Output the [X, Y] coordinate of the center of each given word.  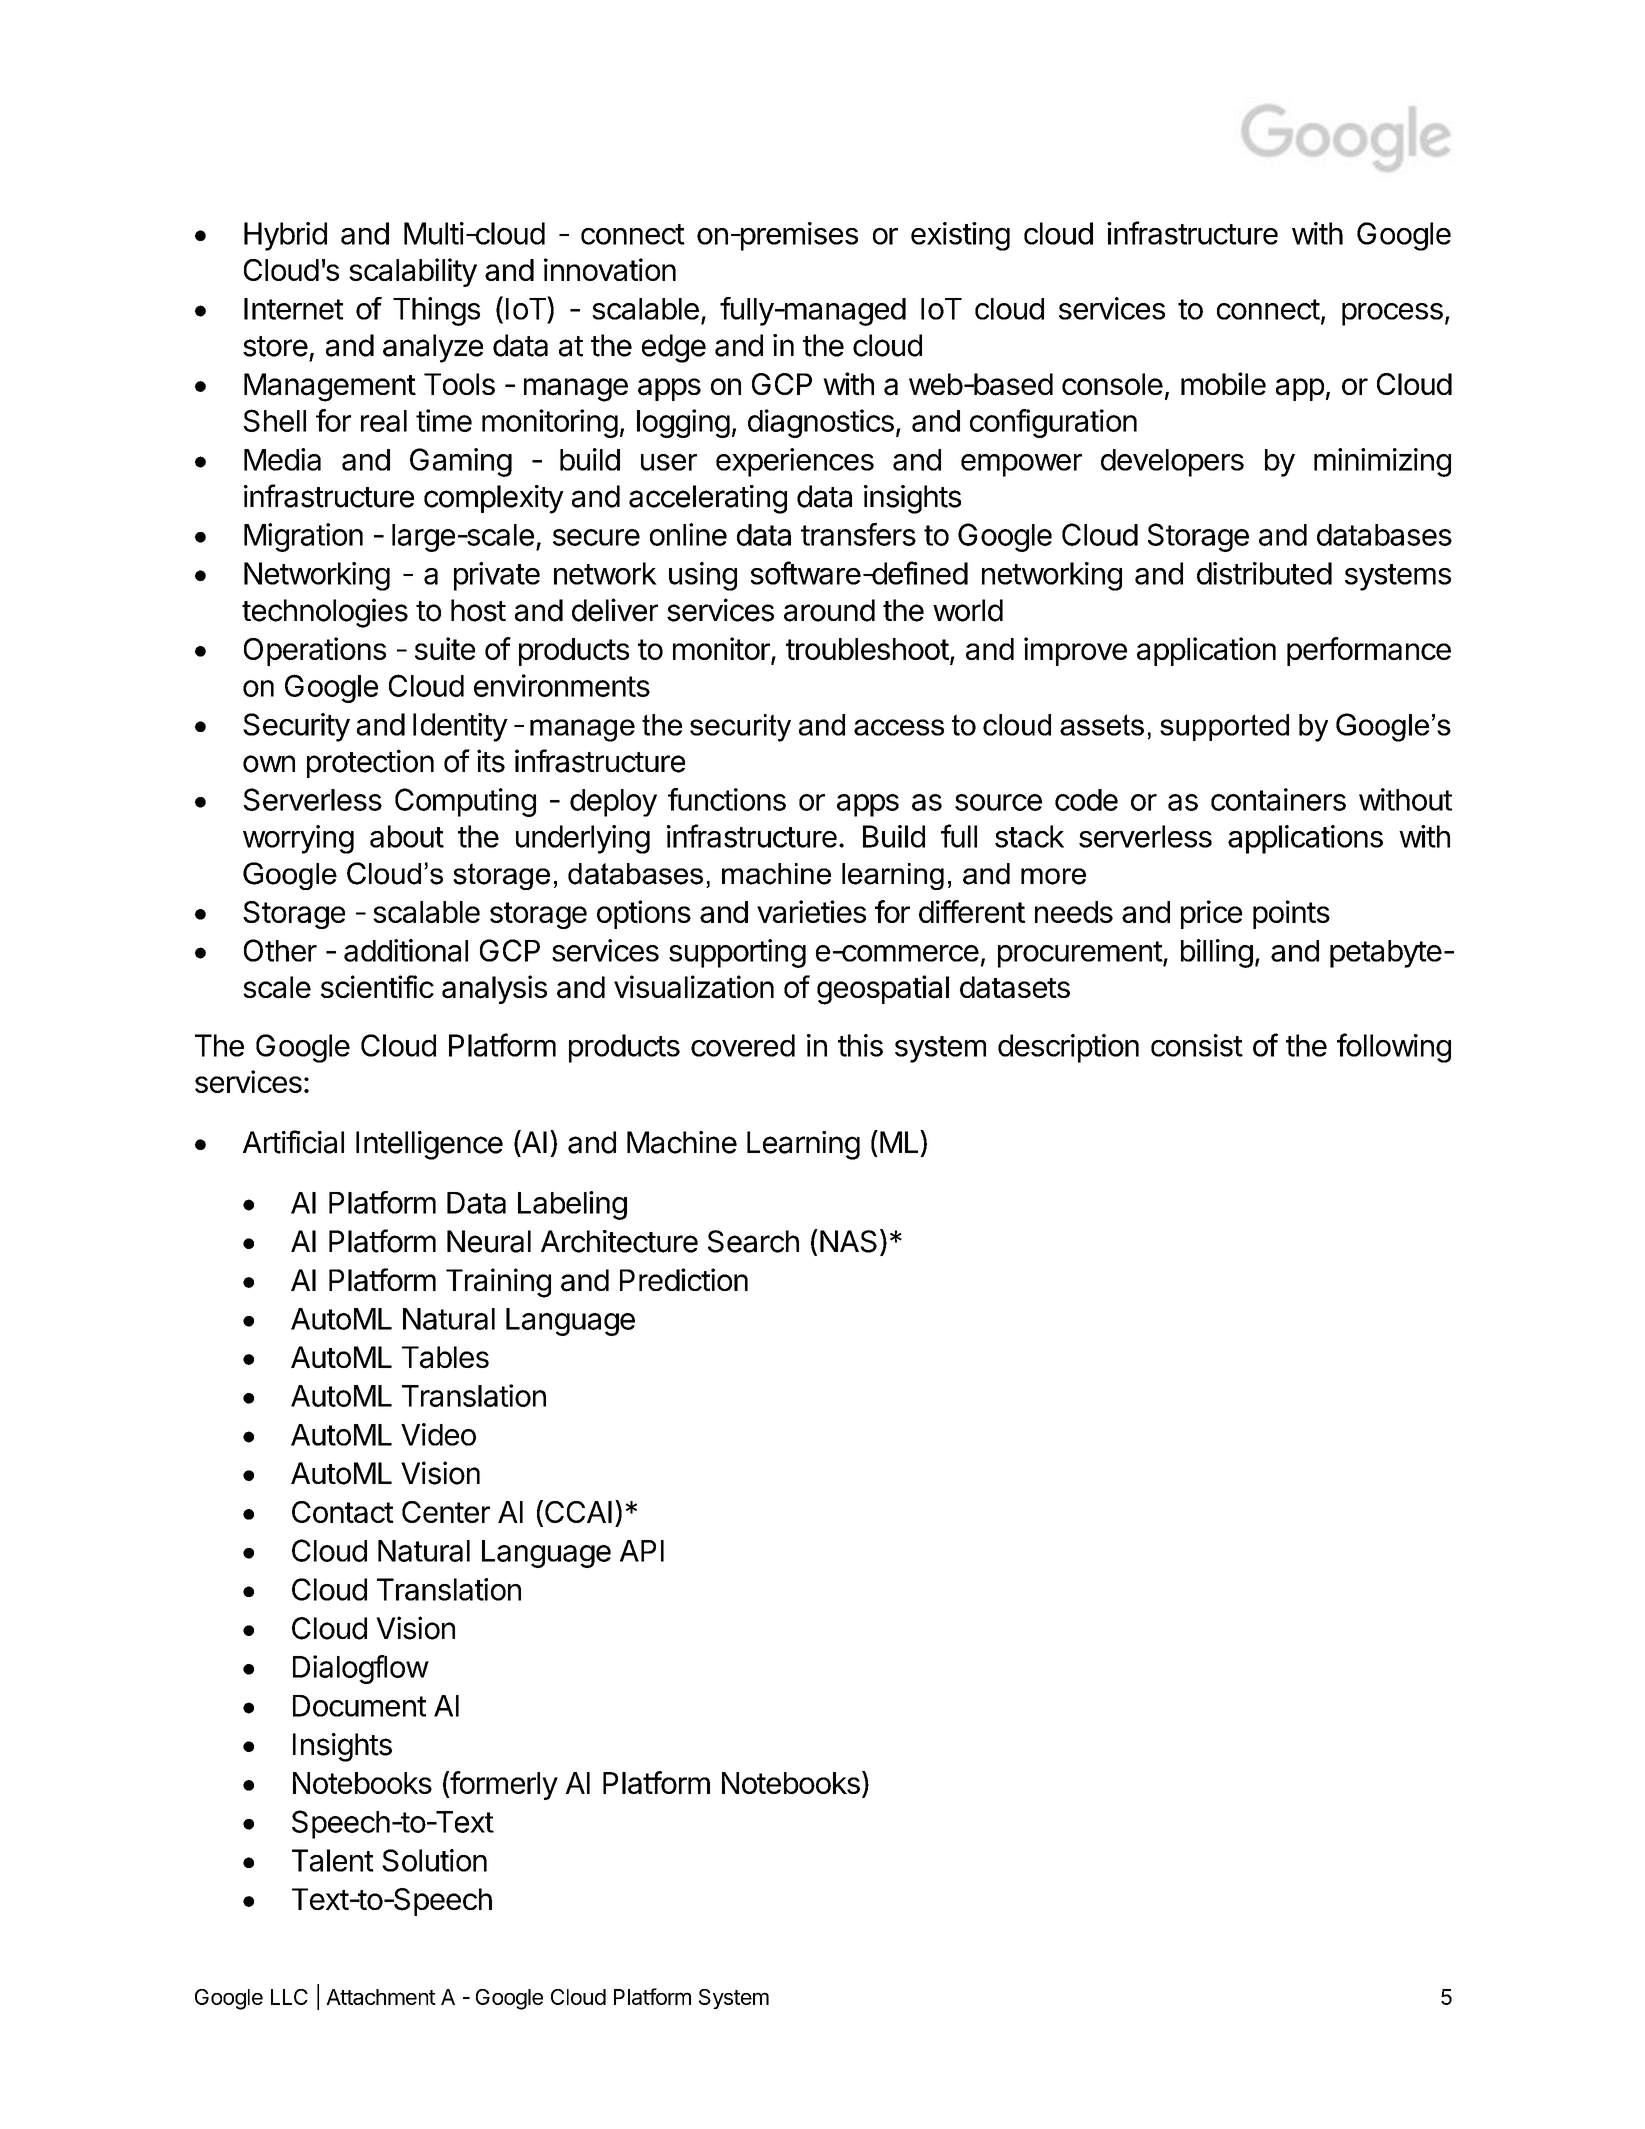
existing [960, 236]
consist [1197, 1045]
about [407, 836]
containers [1278, 799]
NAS [848, 1241]
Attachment [381, 1997]
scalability [413, 272]
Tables [445, 1357]
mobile [1223, 383]
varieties [811, 911]
